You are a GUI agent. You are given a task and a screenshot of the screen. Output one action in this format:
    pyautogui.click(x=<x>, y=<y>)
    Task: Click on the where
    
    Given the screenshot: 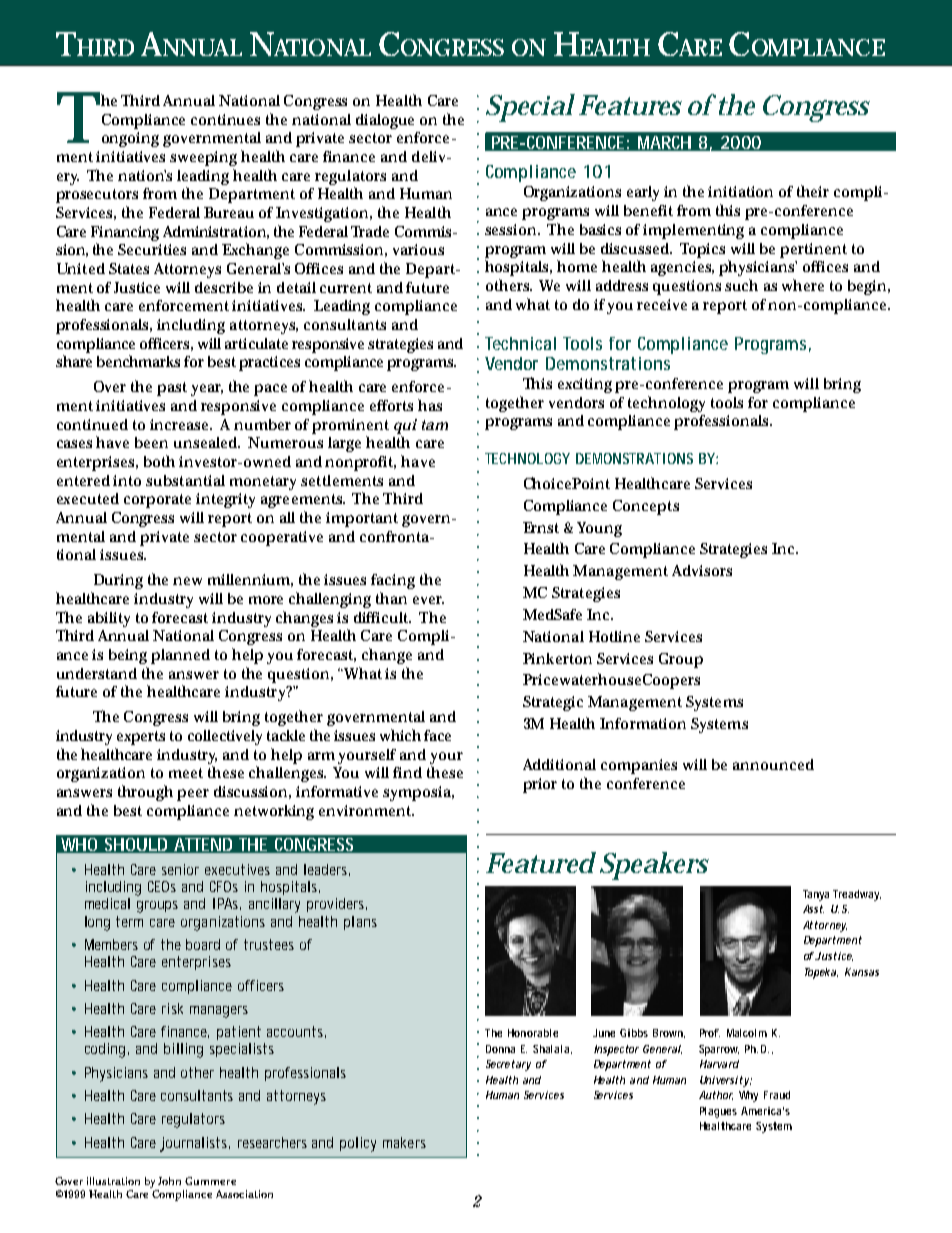 What is the action you would take?
    pyautogui.click(x=803, y=285)
